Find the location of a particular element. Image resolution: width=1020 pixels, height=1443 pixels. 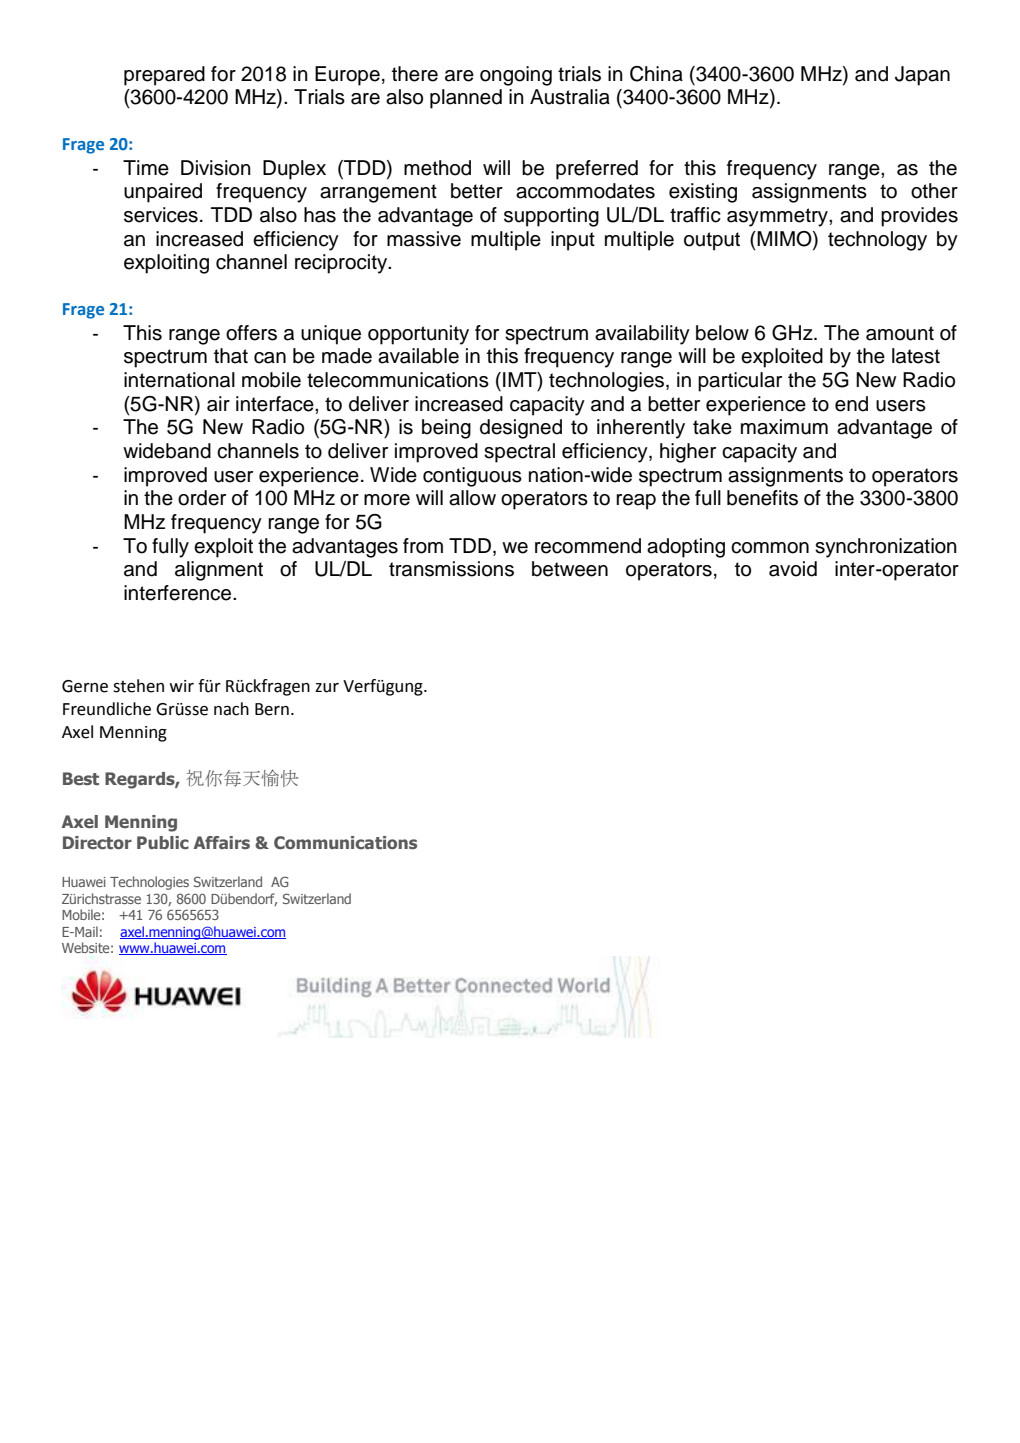

transmissions is located at coordinates (451, 569).
